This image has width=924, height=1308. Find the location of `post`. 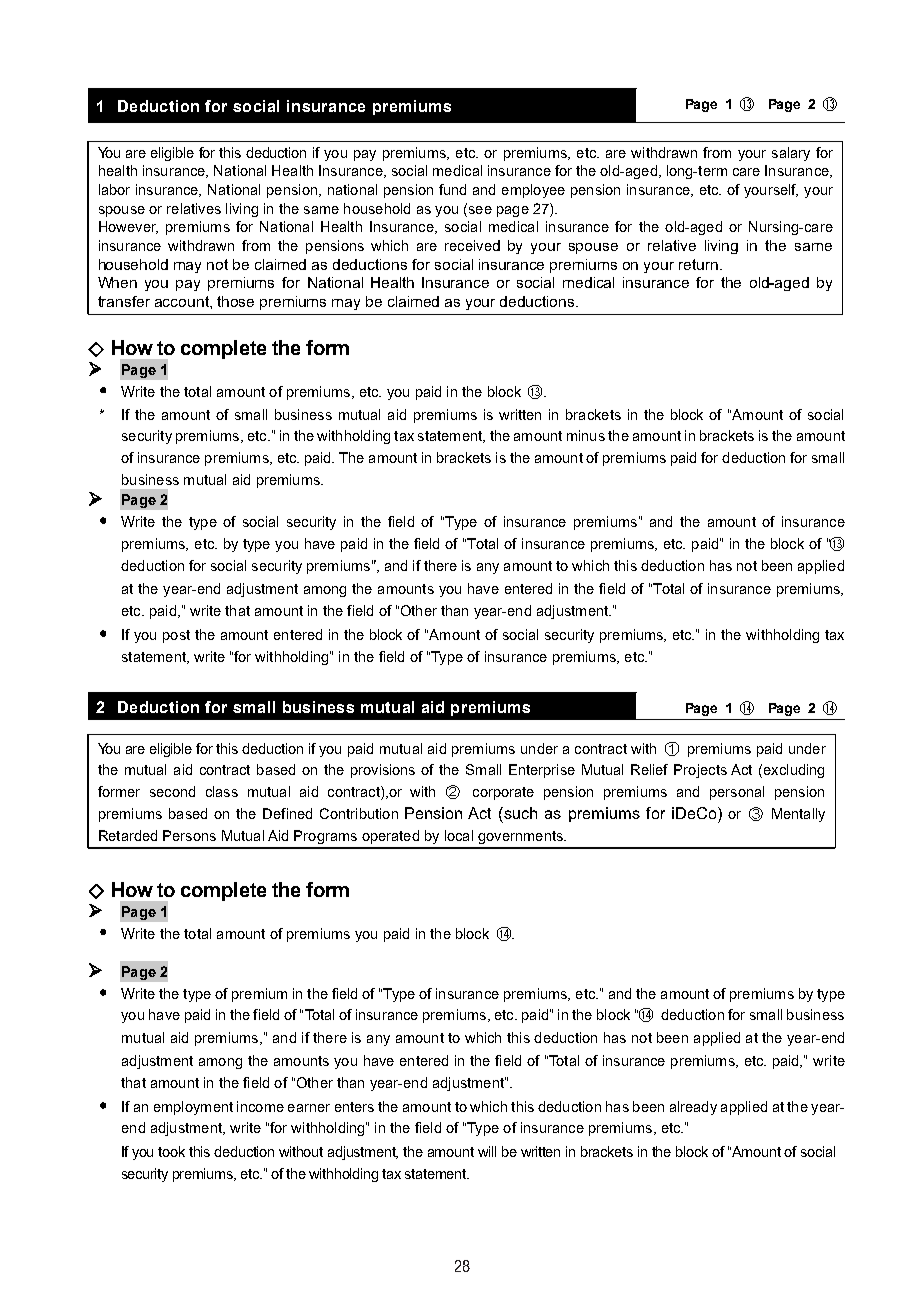

post is located at coordinates (176, 636).
